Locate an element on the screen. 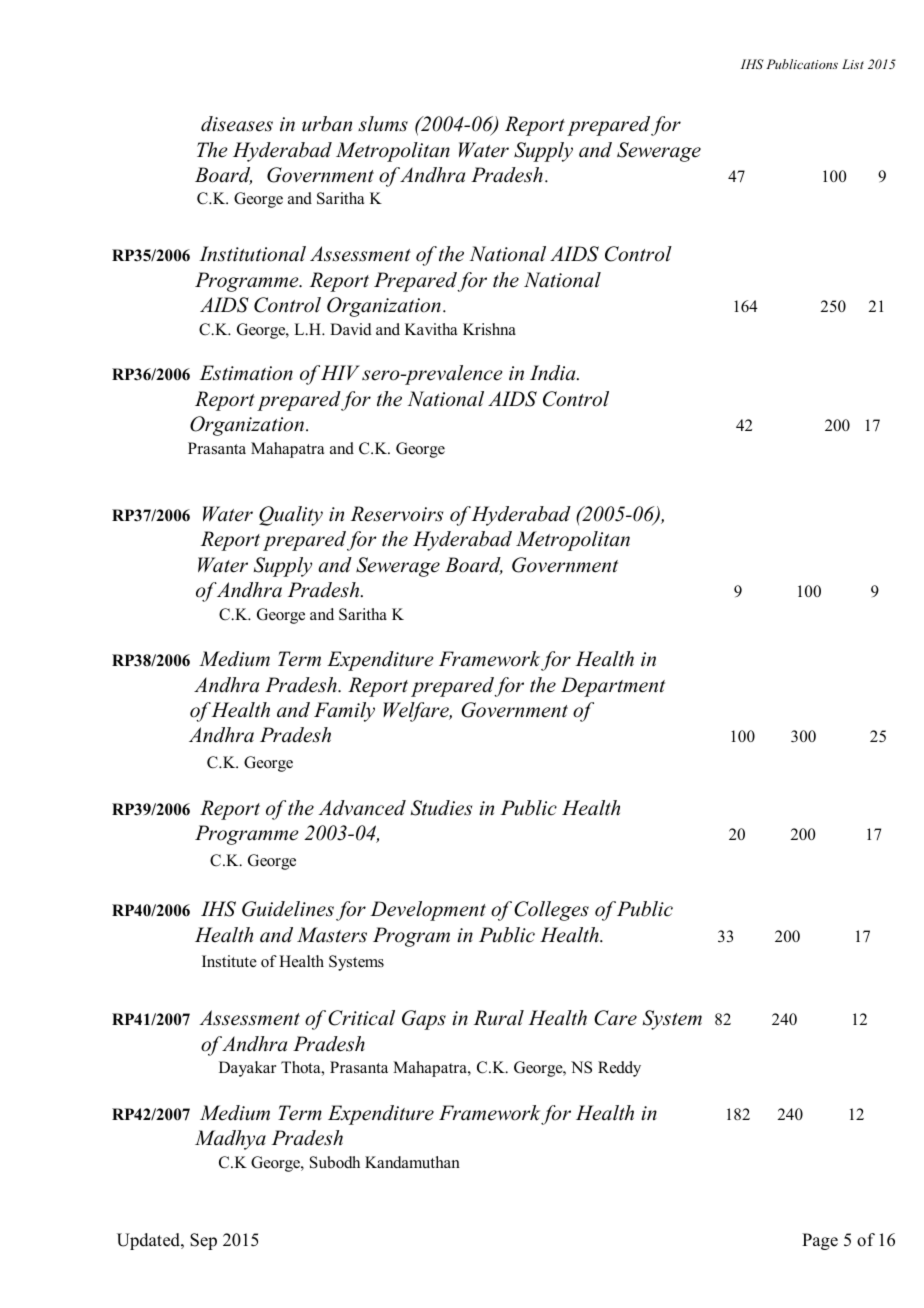 The width and height of the screenshot is (924, 1308). Colleges is located at coordinates (551, 911).
